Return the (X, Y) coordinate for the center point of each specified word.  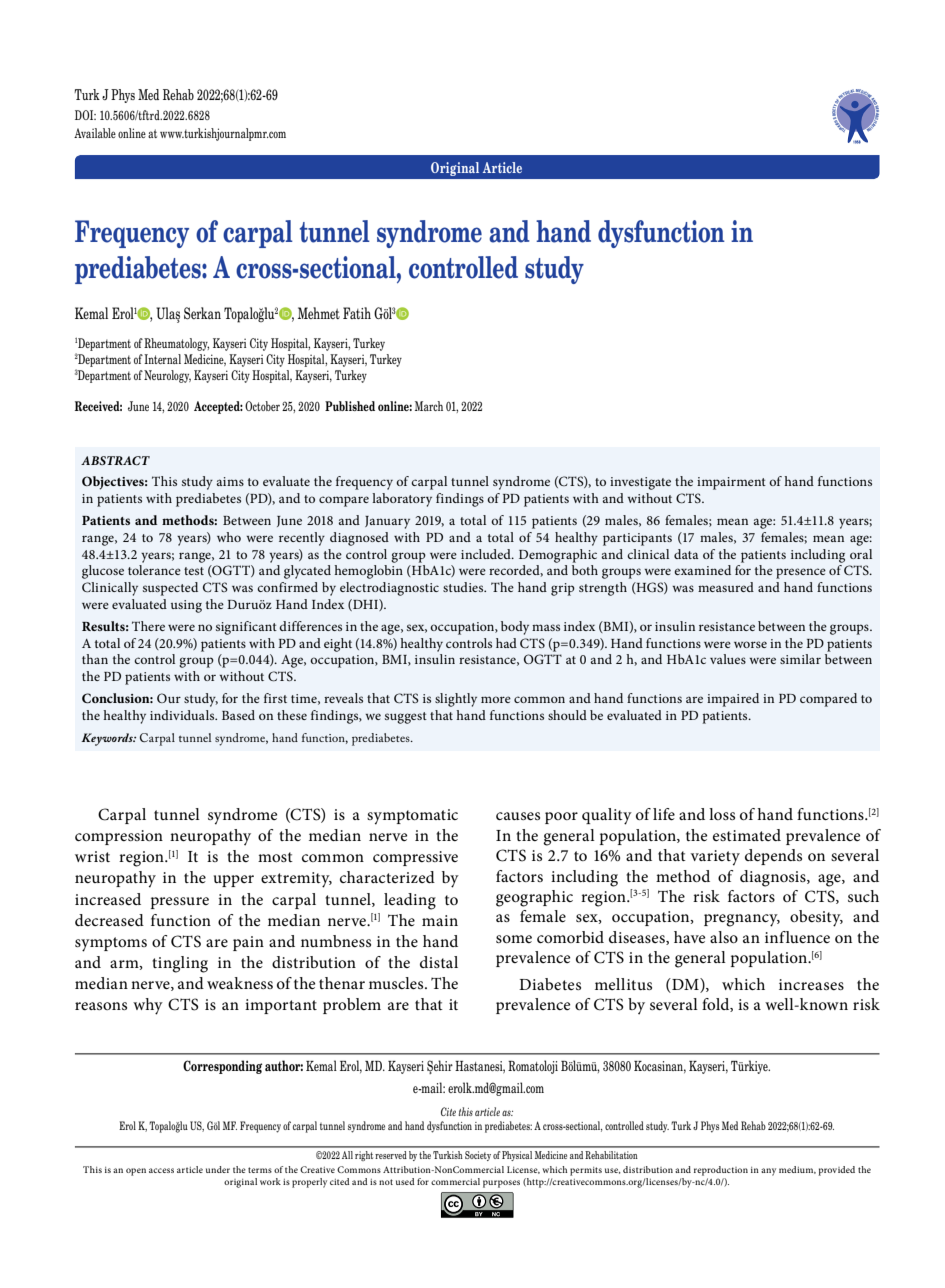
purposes (501, 1184)
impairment (731, 483)
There (148, 626)
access (161, 1170)
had (506, 643)
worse (750, 644)
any (768, 1172)
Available (95, 133)
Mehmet (319, 313)
